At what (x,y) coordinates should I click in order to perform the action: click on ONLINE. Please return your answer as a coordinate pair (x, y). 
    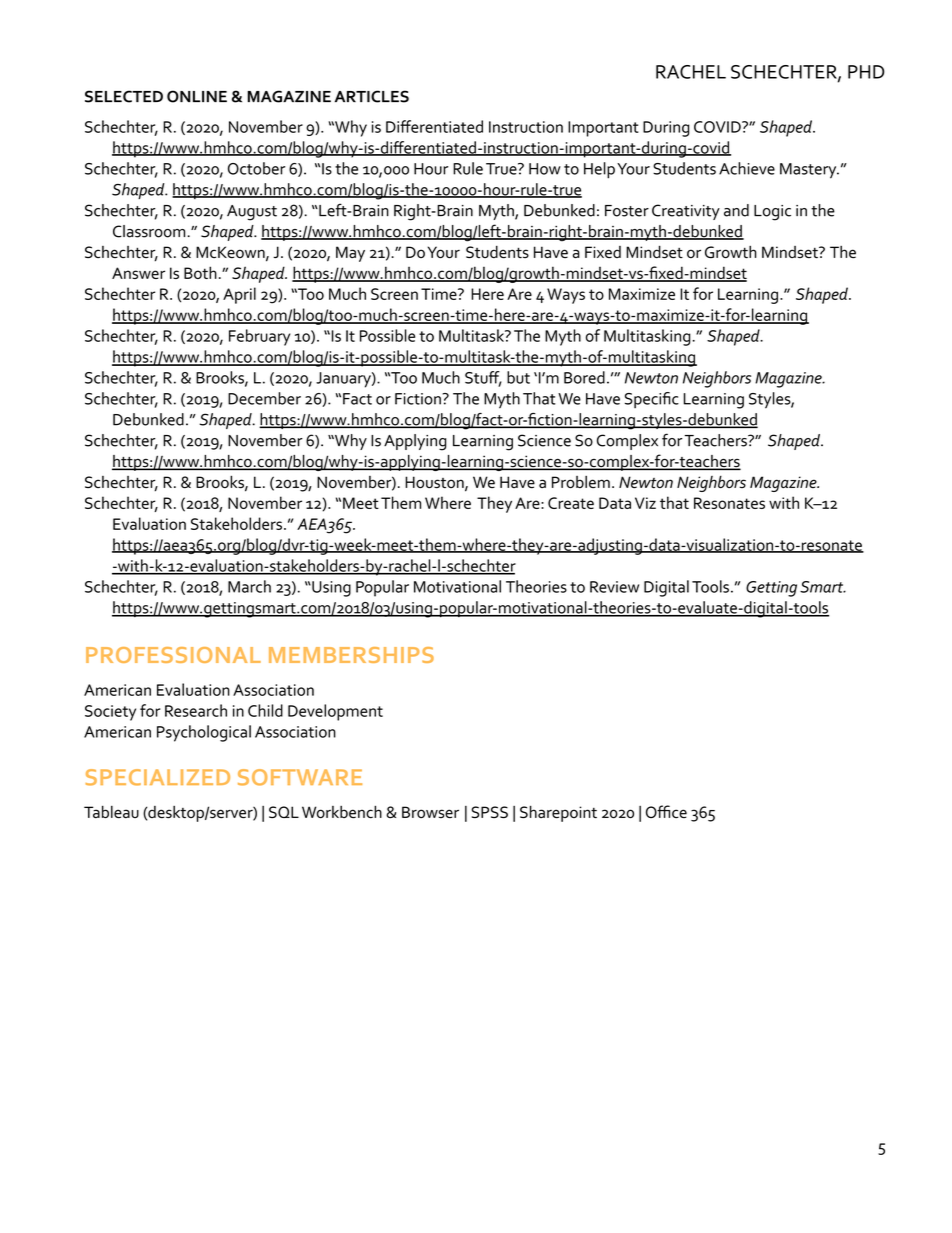
    Looking at the image, I should click on (197, 96).
